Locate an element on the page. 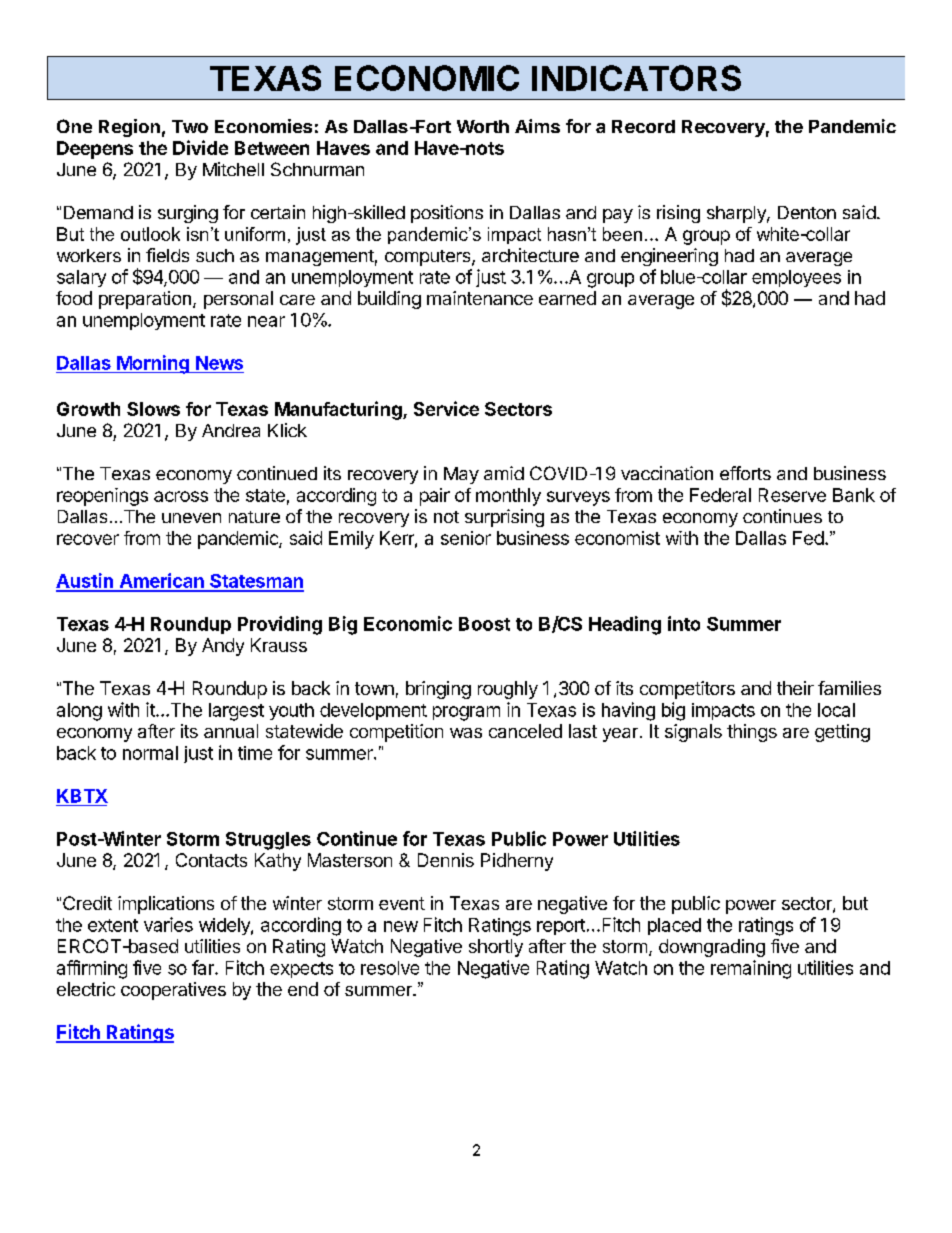 Image resolution: width=952 pixels, height=1233 pixels. Reserve is located at coordinates (792, 495).
